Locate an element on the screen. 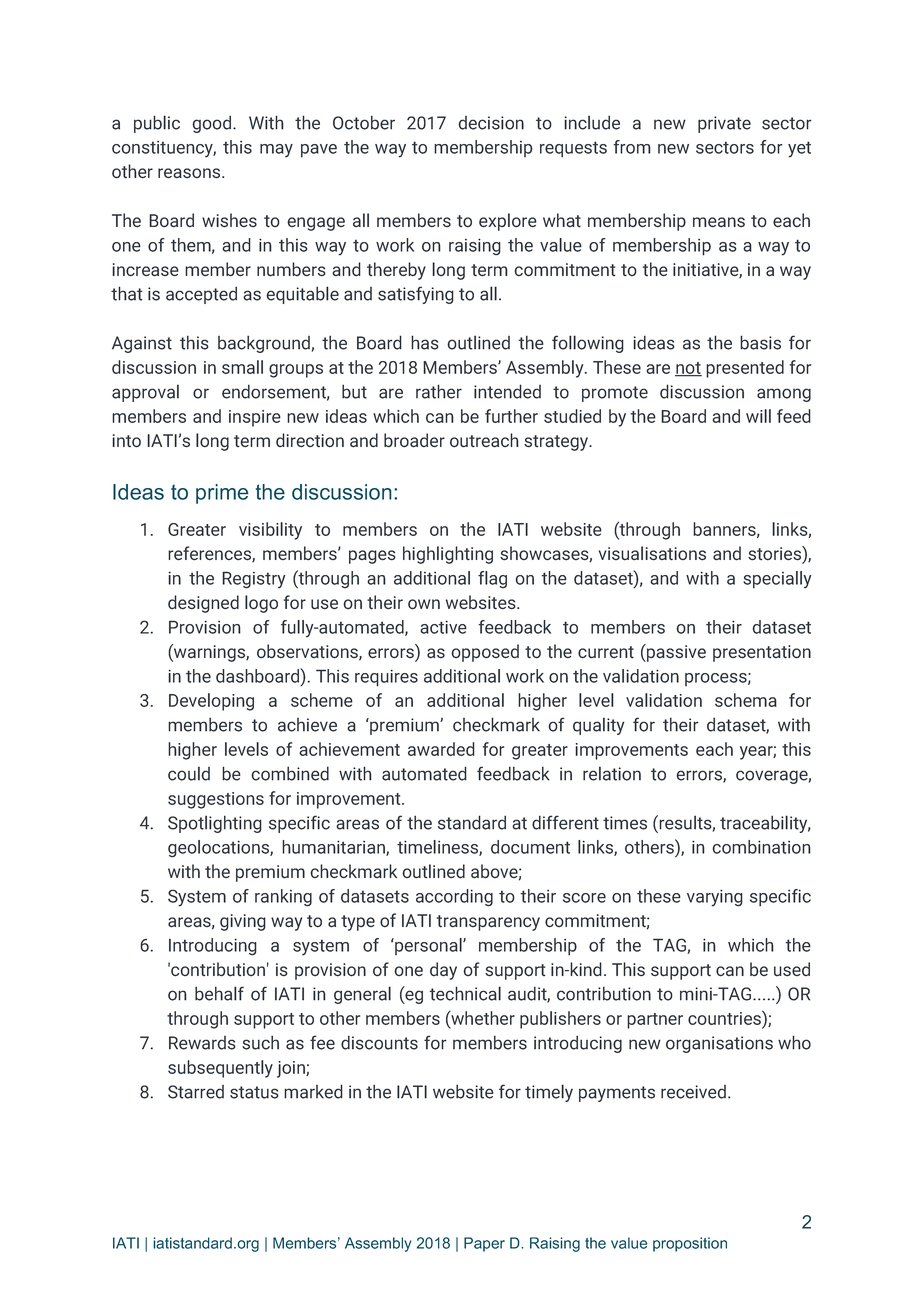  Starred is located at coordinates (196, 1092).
